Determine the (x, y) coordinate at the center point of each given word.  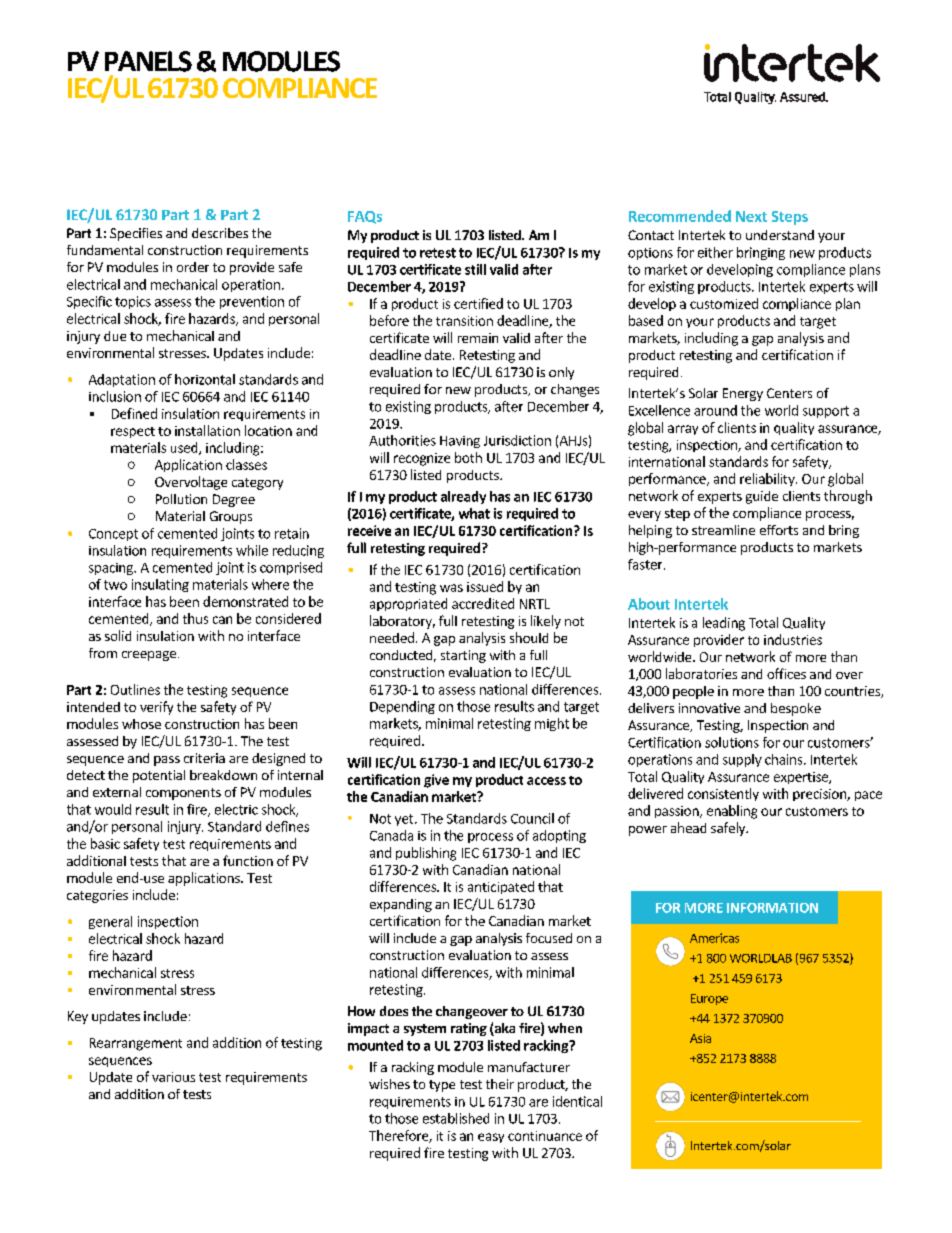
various (173, 1077)
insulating (160, 585)
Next (751, 216)
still (475, 269)
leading (724, 624)
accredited (483, 603)
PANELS (148, 61)
